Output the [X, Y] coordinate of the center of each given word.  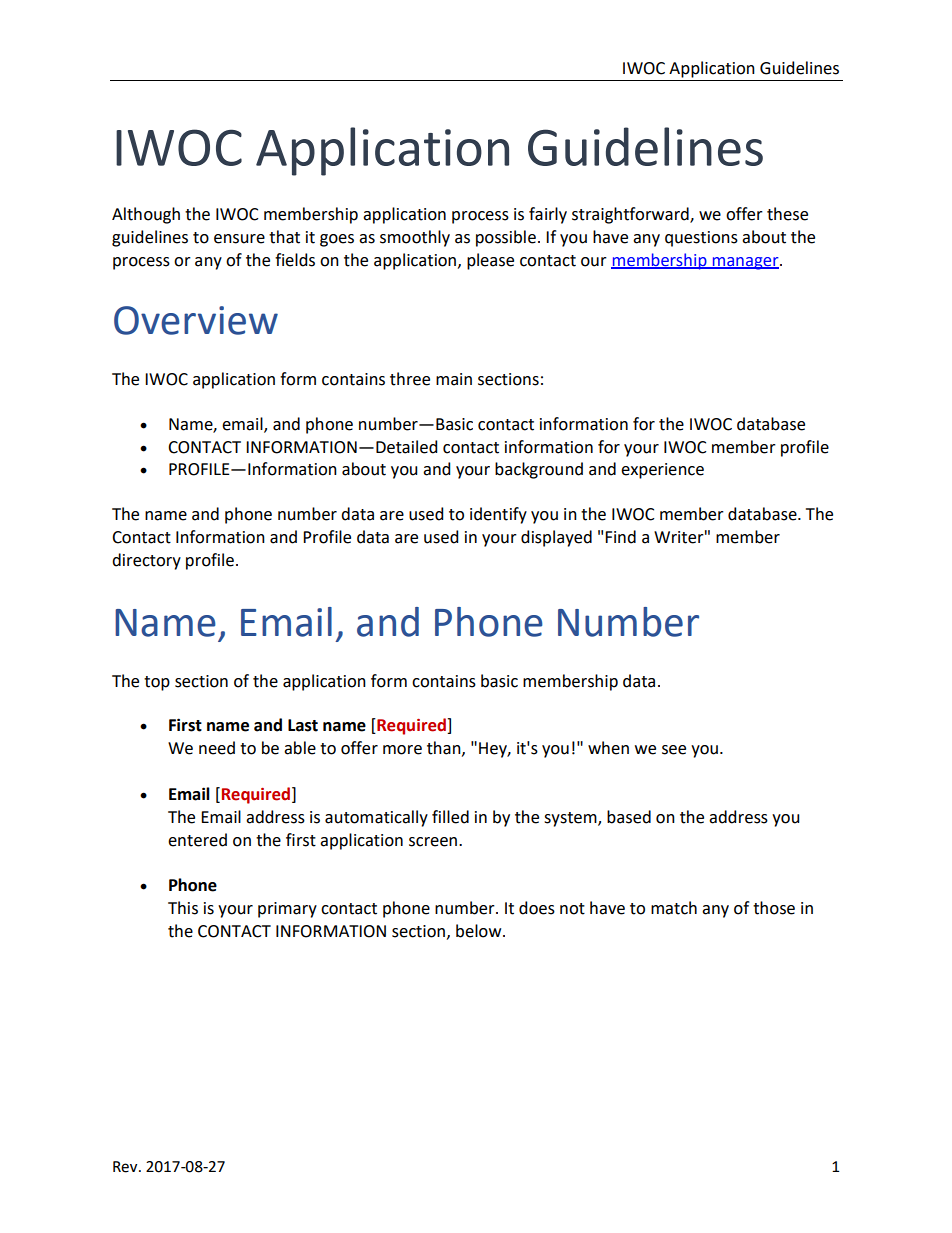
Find [620, 537]
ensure [239, 239]
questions [701, 239]
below [480, 931]
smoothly [415, 238]
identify [498, 515]
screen [434, 842]
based [629, 817]
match [674, 908]
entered [197, 840]
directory [146, 561]
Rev [126, 1167]
